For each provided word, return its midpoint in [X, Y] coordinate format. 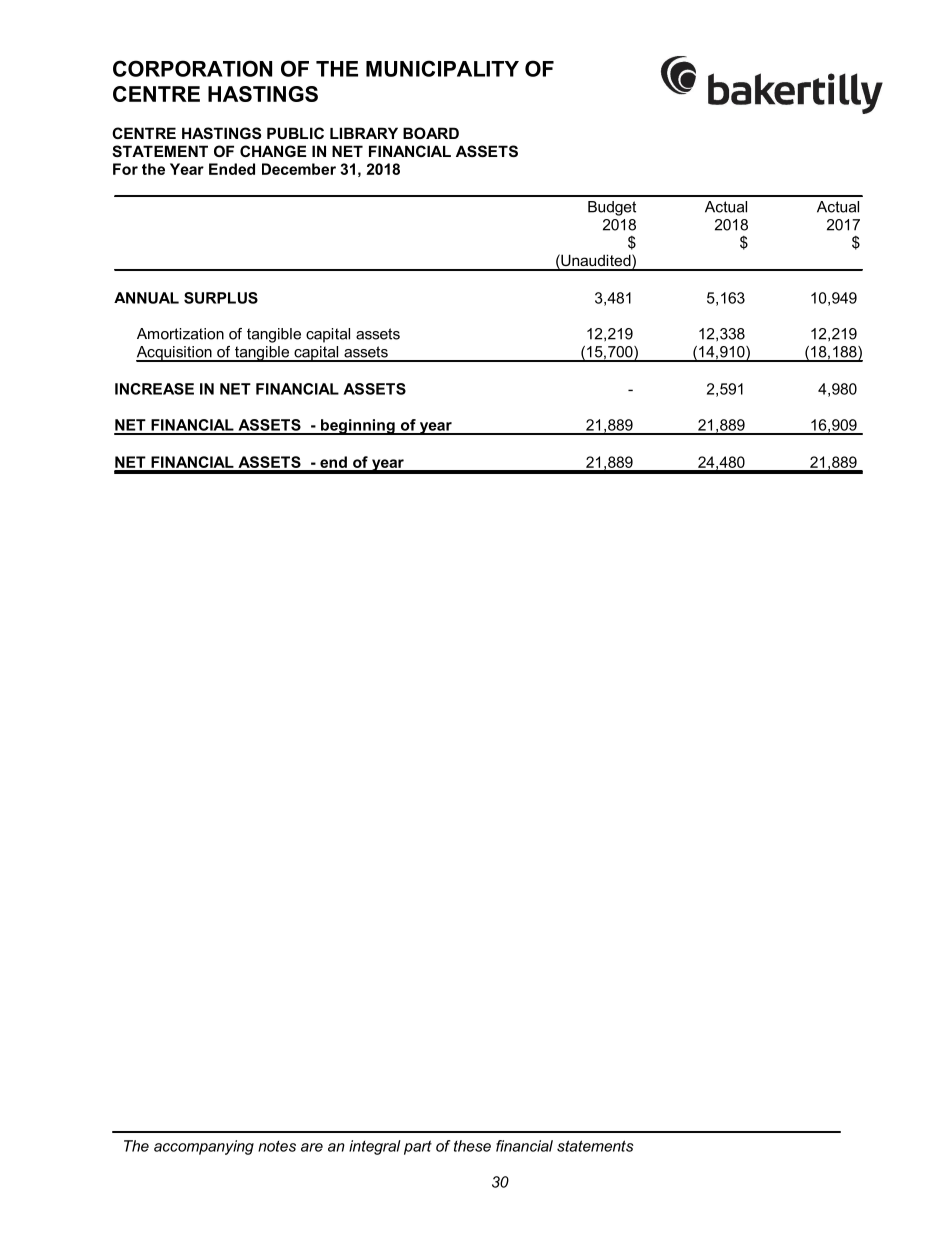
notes [277, 1146]
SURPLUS [221, 298]
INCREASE [154, 389]
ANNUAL [146, 298]
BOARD [431, 133]
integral [375, 1147]
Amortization [180, 334]
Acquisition [175, 354]
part [418, 1147]
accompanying [204, 1147]
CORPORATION [192, 68]
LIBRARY [364, 133]
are [312, 1147]
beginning [358, 427]
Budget [612, 208]
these [472, 1146]
